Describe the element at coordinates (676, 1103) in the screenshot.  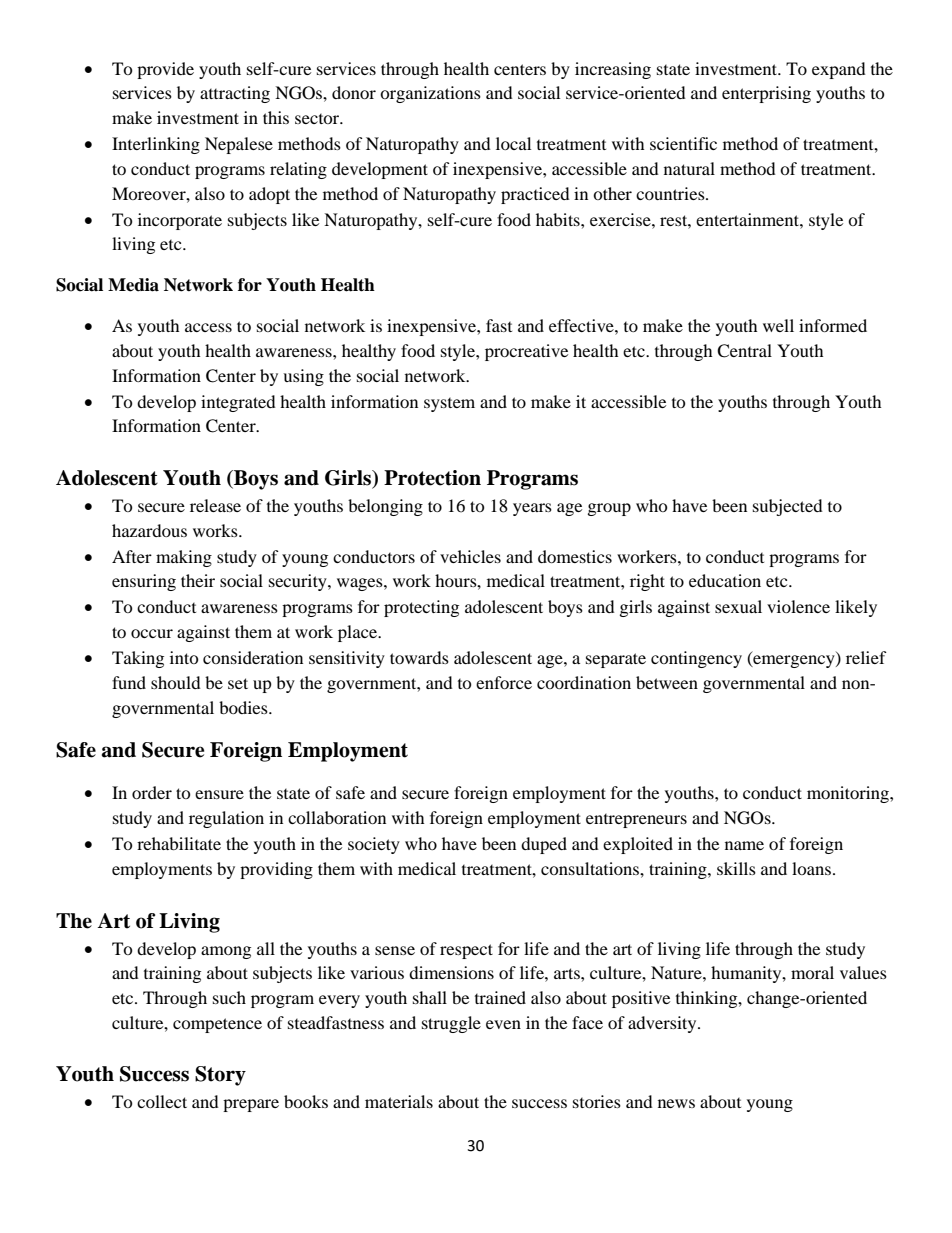
I see `news` at that location.
